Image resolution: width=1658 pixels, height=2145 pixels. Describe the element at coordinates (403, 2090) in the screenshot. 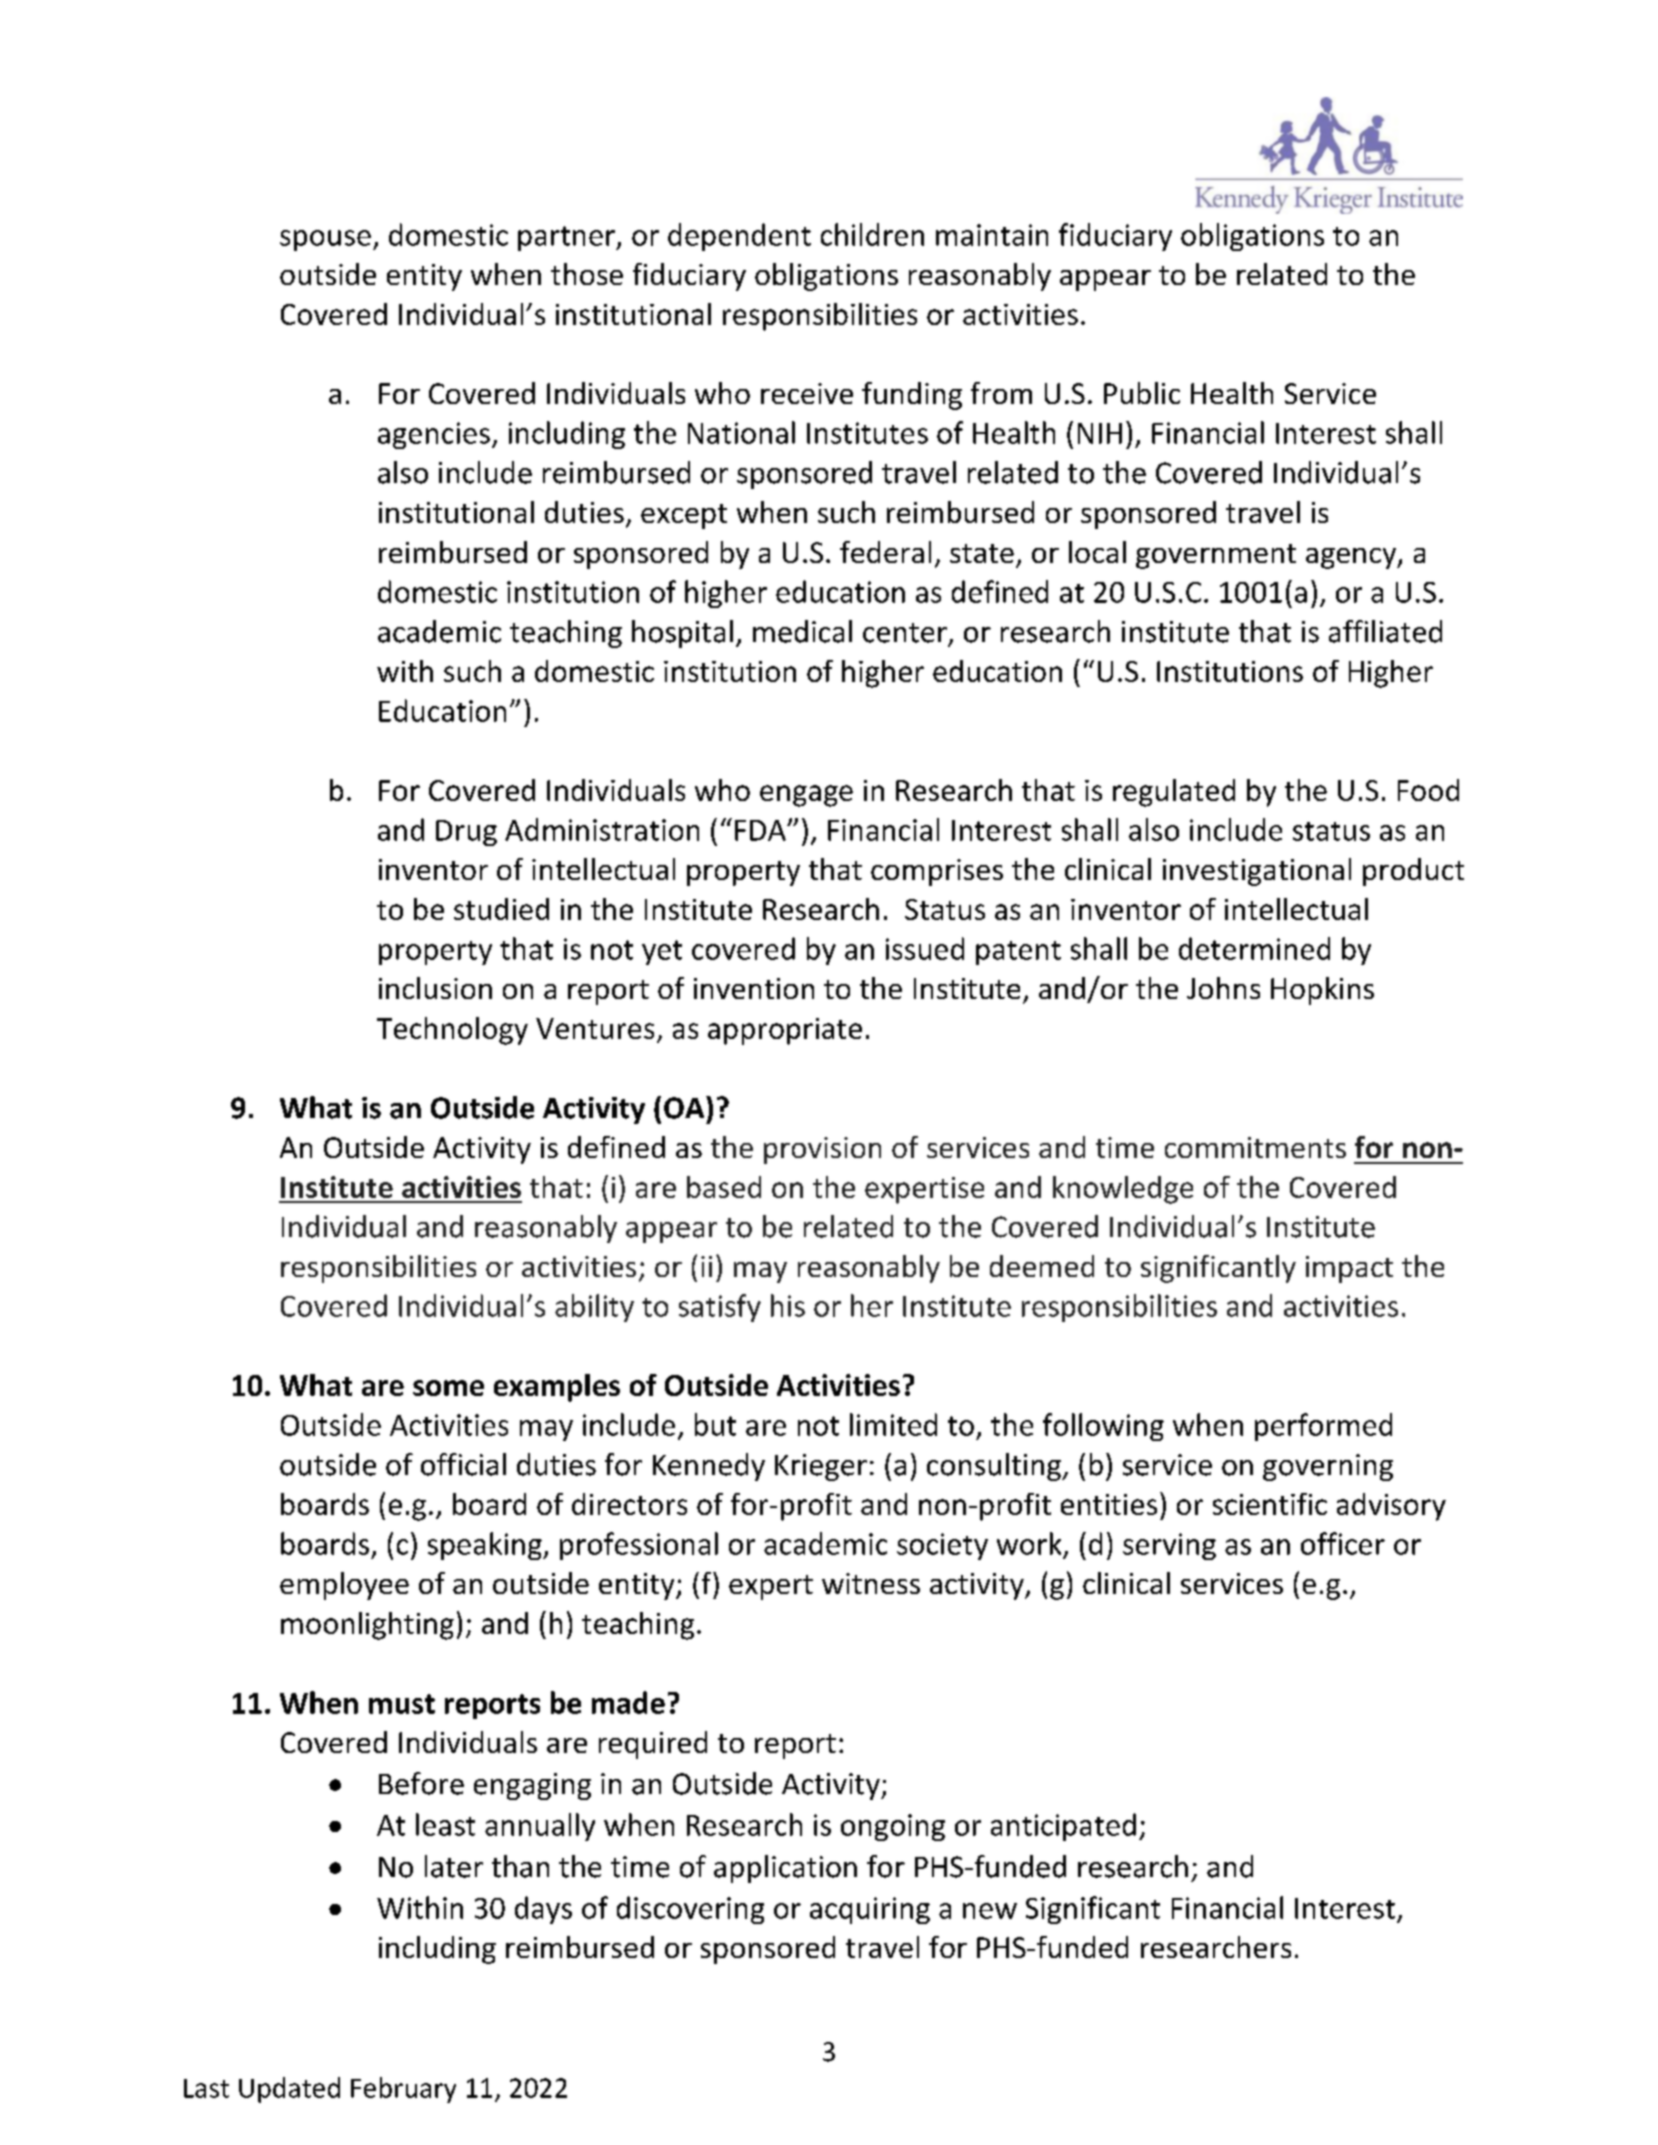

I see `February` at that location.
